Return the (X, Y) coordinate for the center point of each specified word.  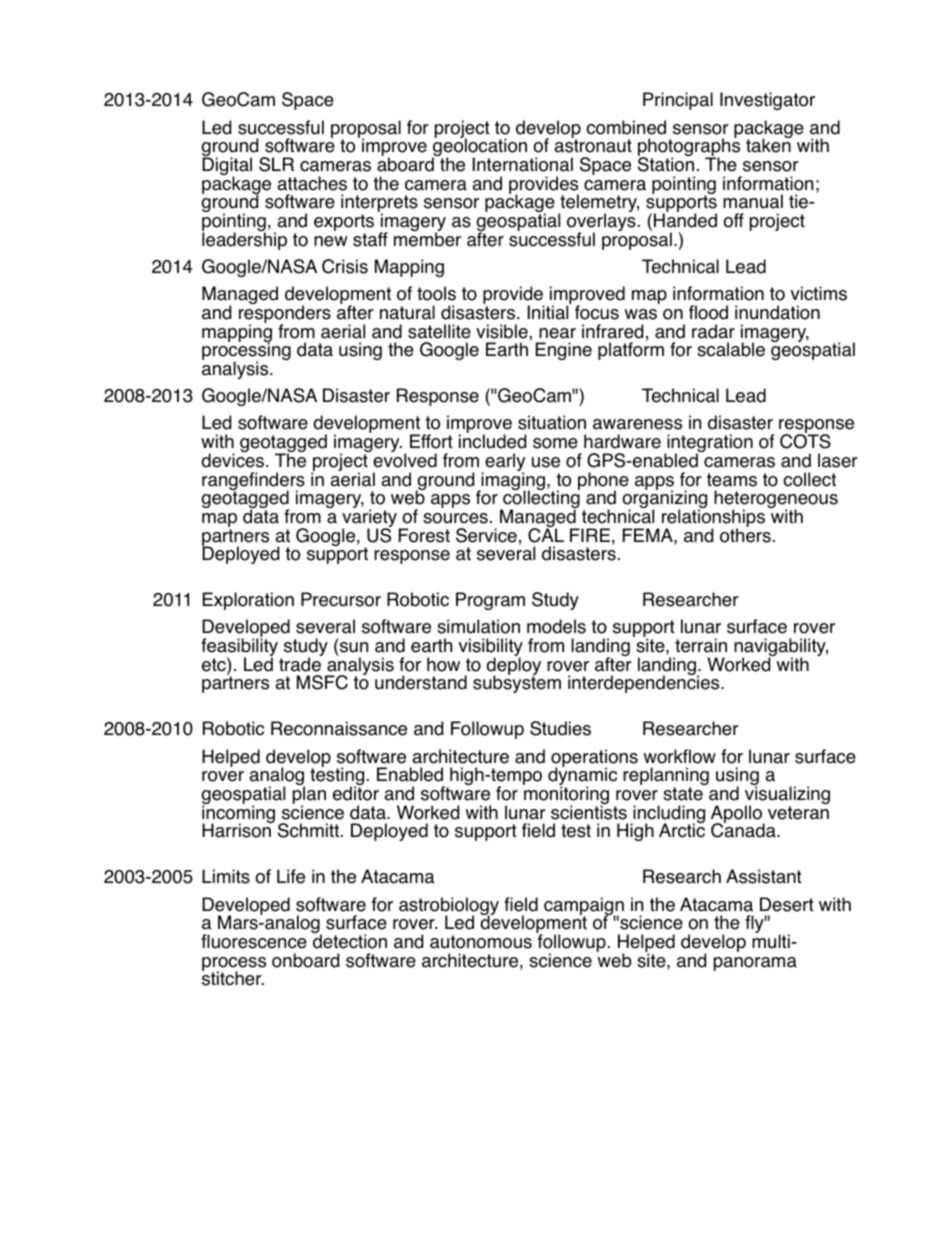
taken (768, 145)
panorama (755, 964)
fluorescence (254, 941)
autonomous (481, 942)
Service (486, 535)
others (745, 534)
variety (371, 519)
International (523, 164)
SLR (276, 164)
